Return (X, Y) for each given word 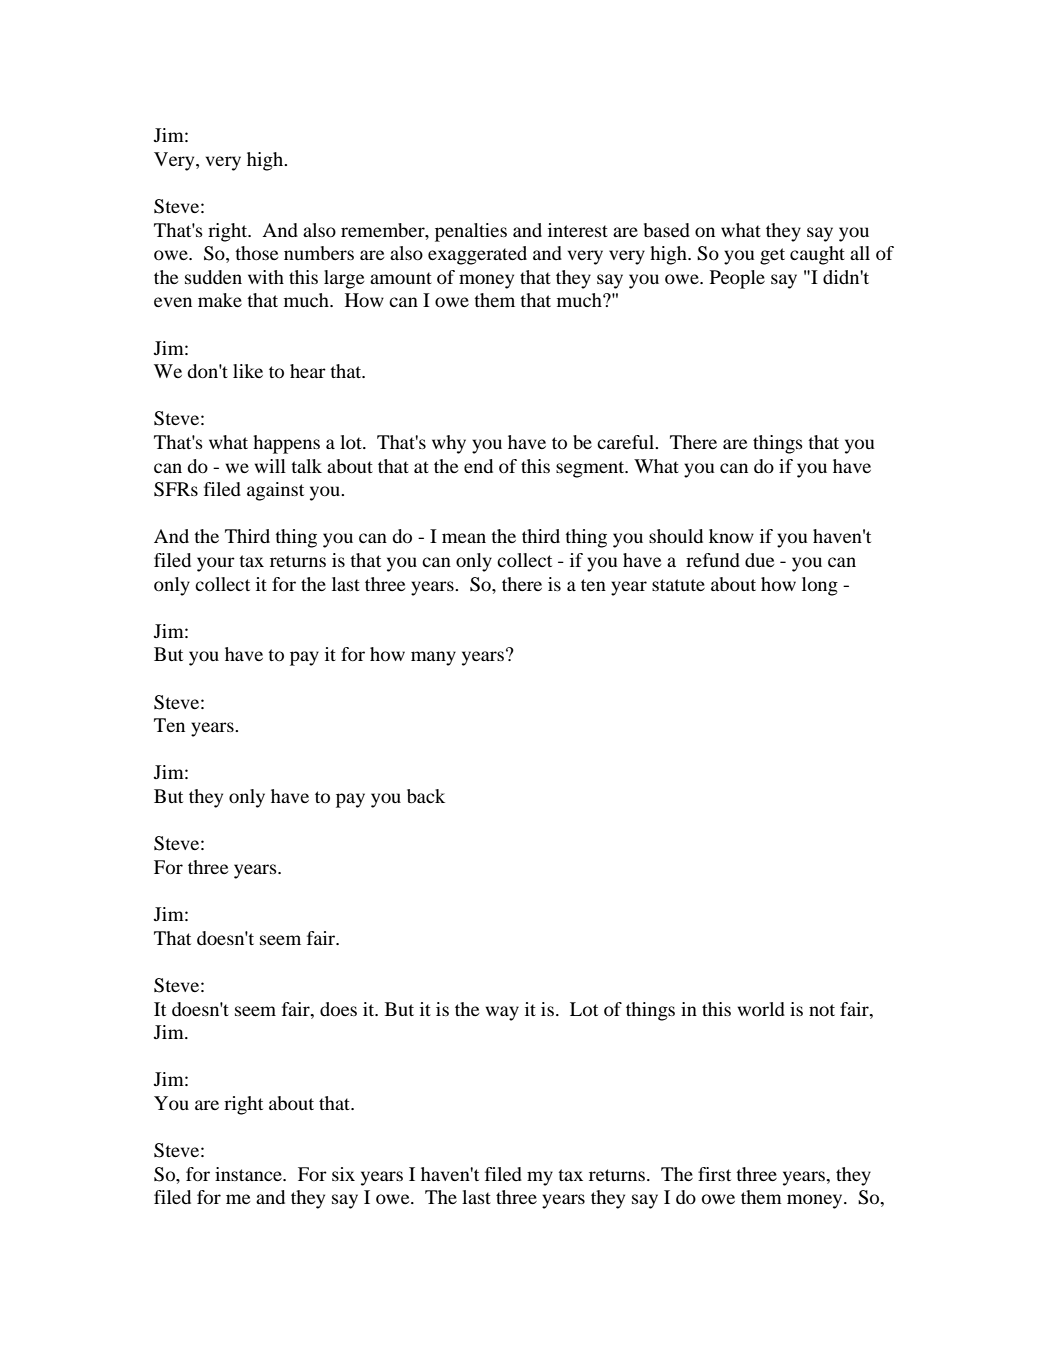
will (270, 466)
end (478, 466)
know (731, 536)
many (433, 658)
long (820, 586)
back (426, 796)
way (502, 1013)
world (761, 1009)
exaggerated (477, 255)
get (772, 256)
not (822, 1010)
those (256, 253)
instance (249, 1174)
